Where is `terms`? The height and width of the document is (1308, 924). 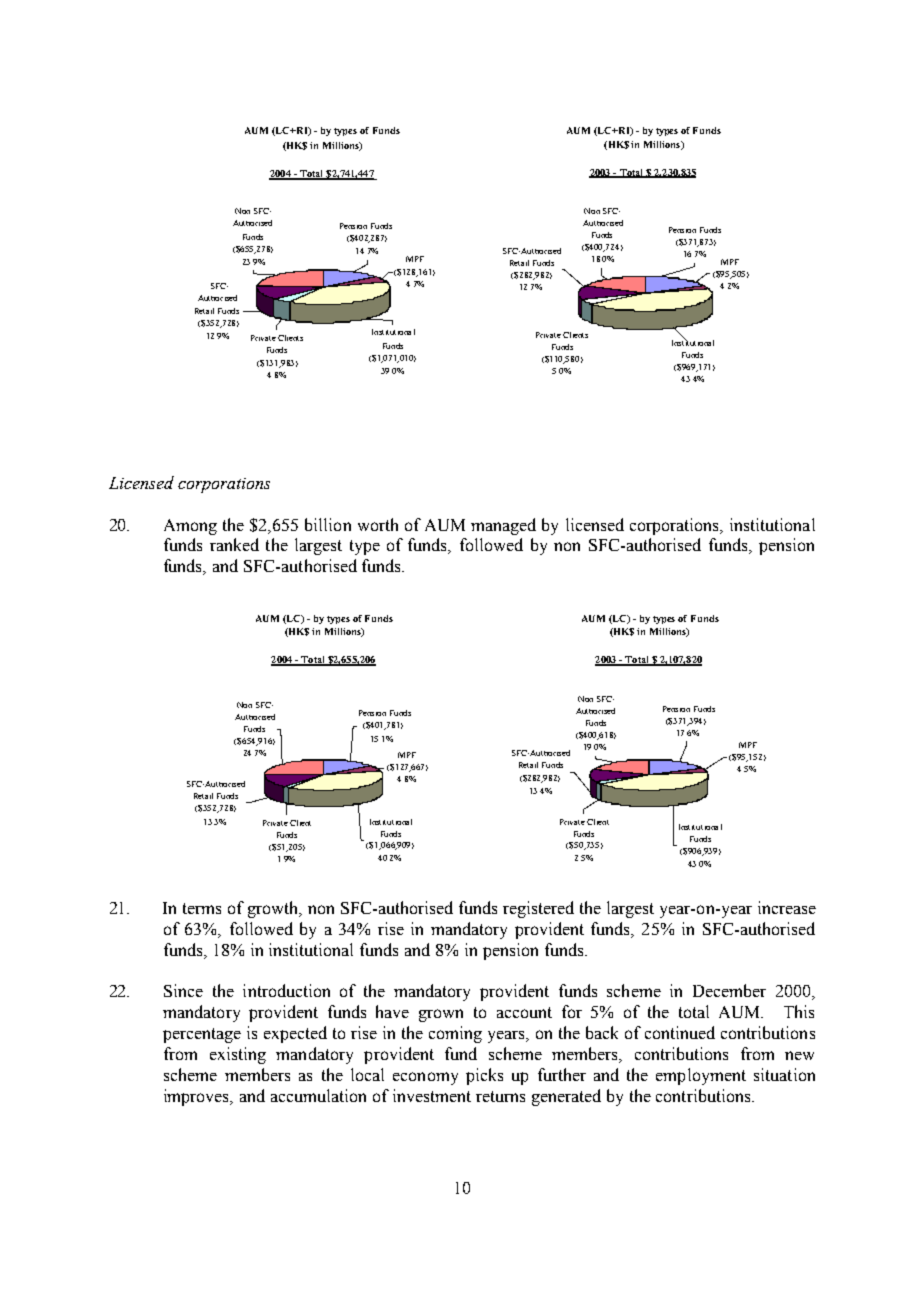
terms is located at coordinates (202, 908).
